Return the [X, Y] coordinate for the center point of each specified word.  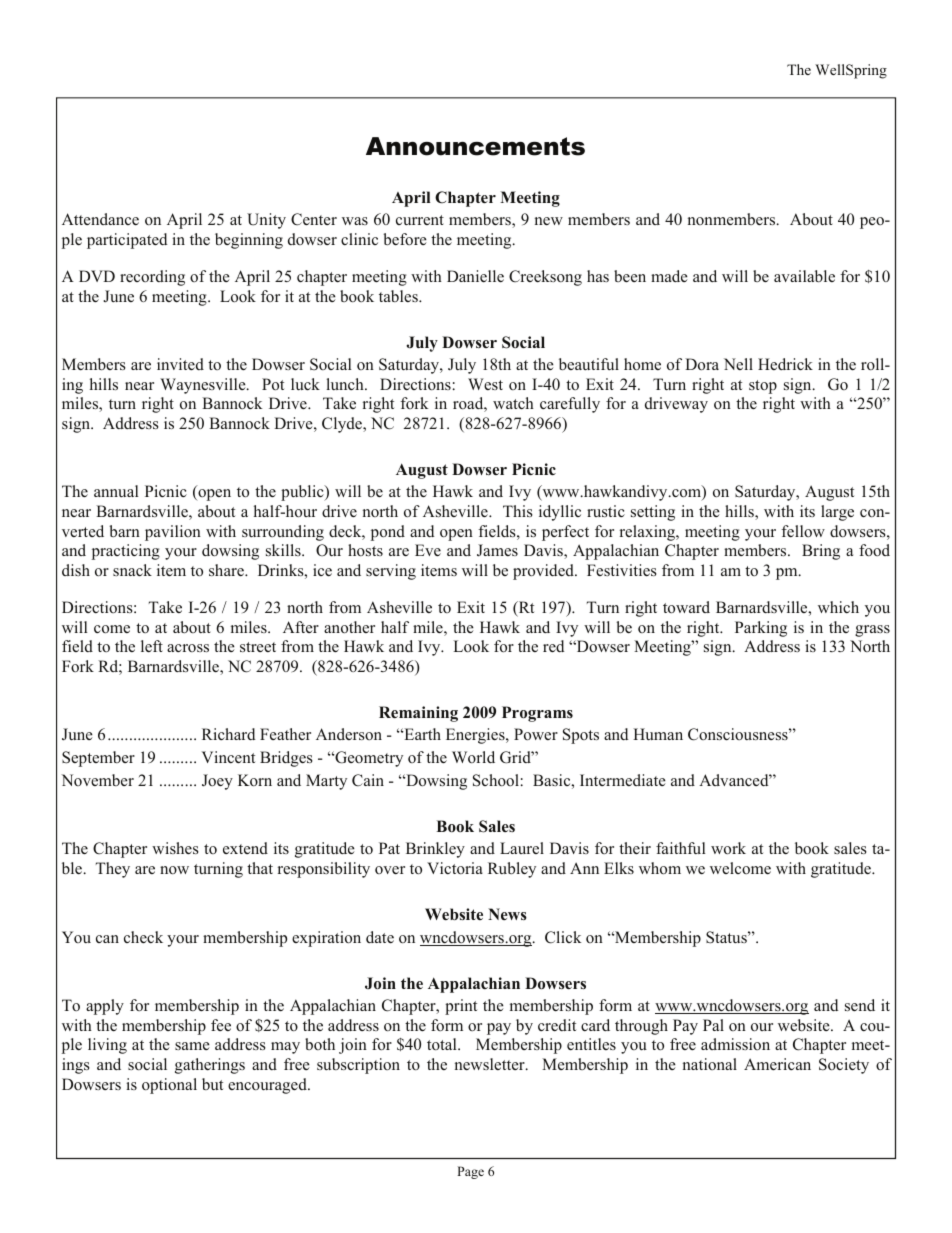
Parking [761, 629]
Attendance [100, 219]
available [804, 276]
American [777, 1064]
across [188, 648]
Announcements [475, 146]
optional [169, 1086]
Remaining [418, 714]
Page [470, 1172]
